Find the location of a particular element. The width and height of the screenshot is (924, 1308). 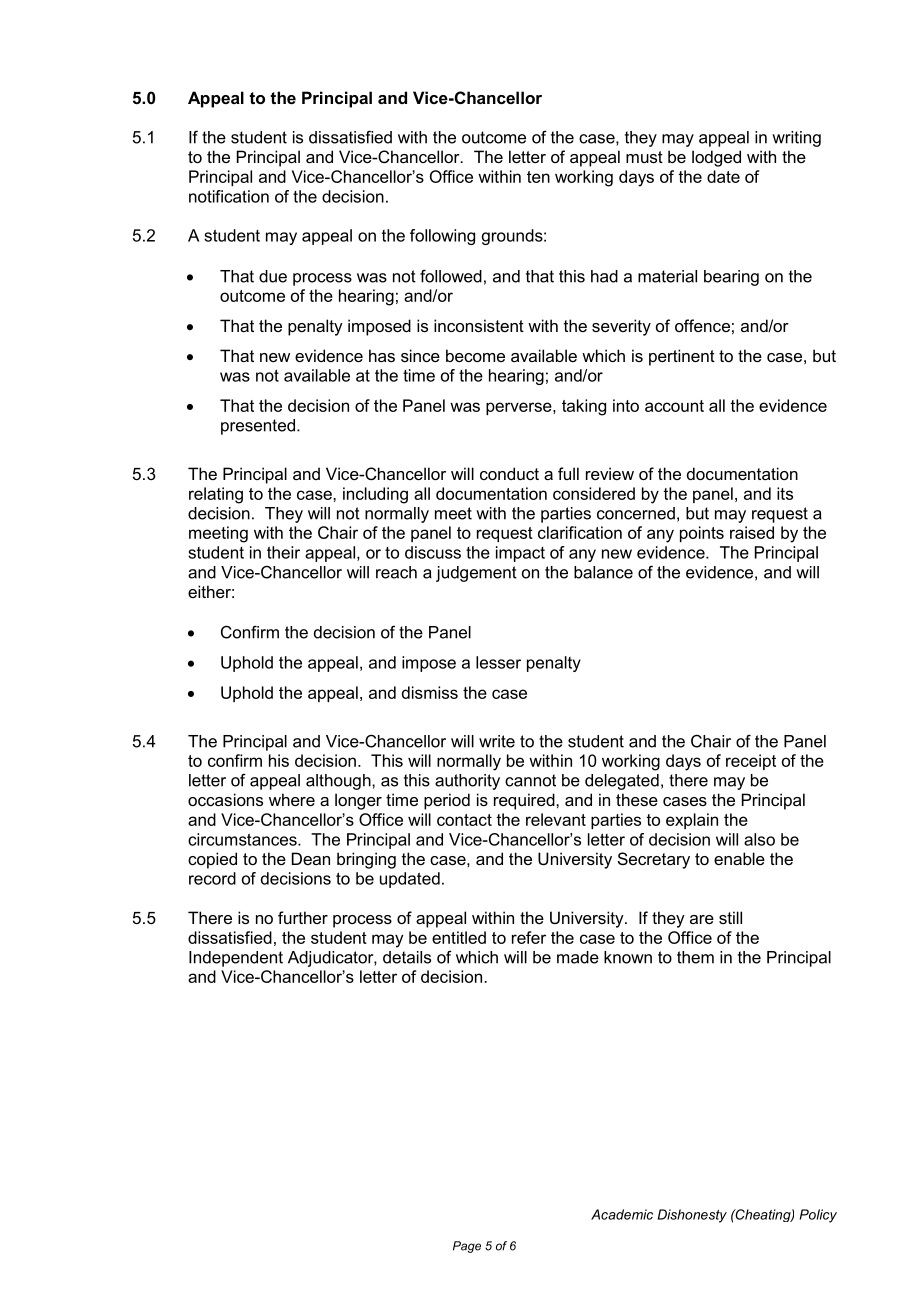

although is located at coordinates (339, 782).
